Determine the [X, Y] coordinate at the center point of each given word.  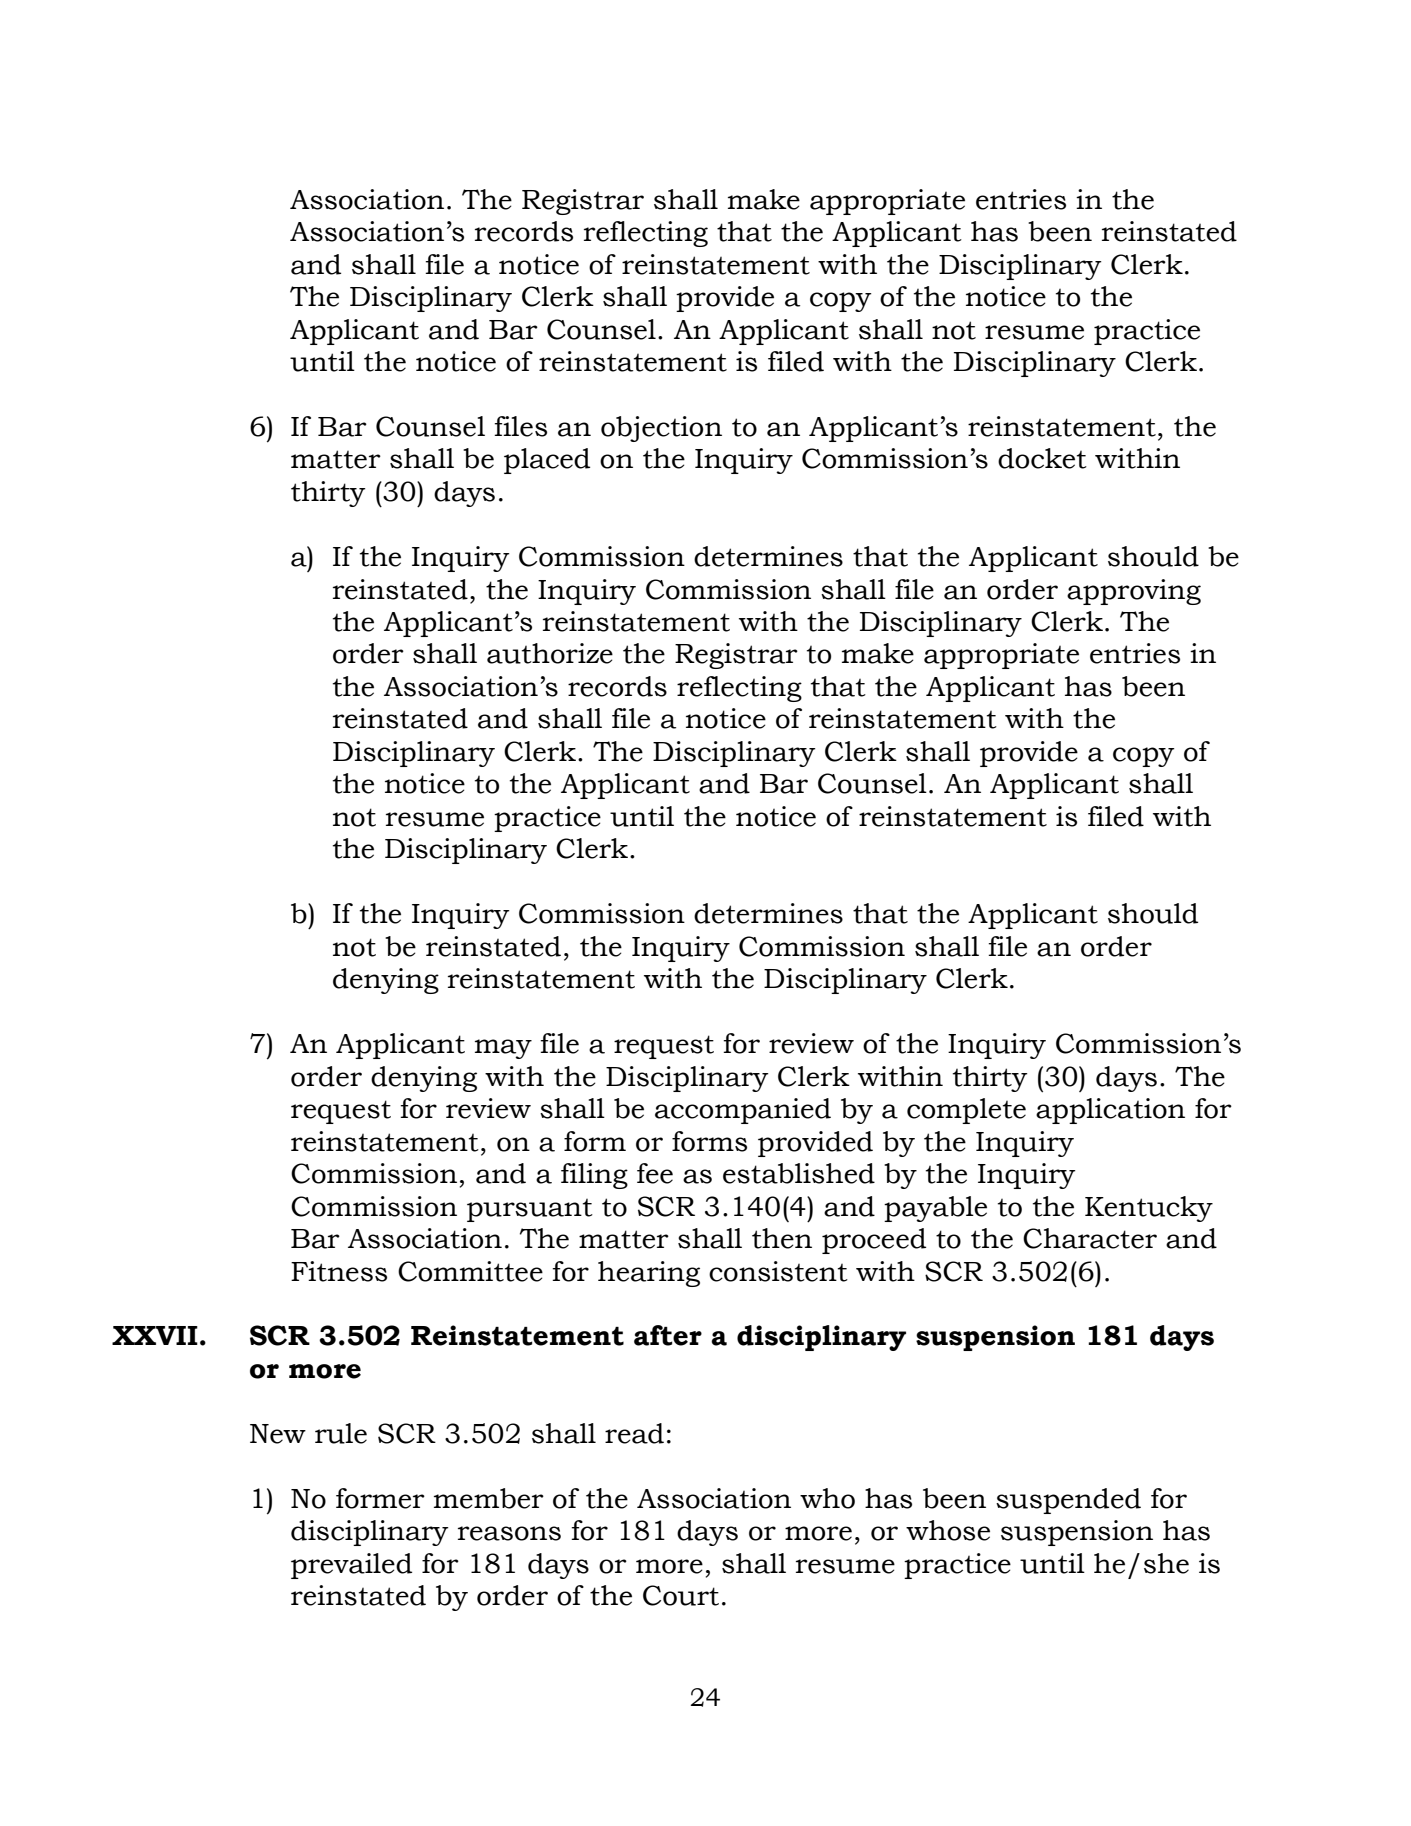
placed [547, 461]
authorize [550, 653]
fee [655, 1173]
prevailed [351, 1566]
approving [1134, 592]
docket [1042, 458]
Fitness [339, 1271]
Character [1090, 1238]
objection [661, 429]
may [503, 1049]
